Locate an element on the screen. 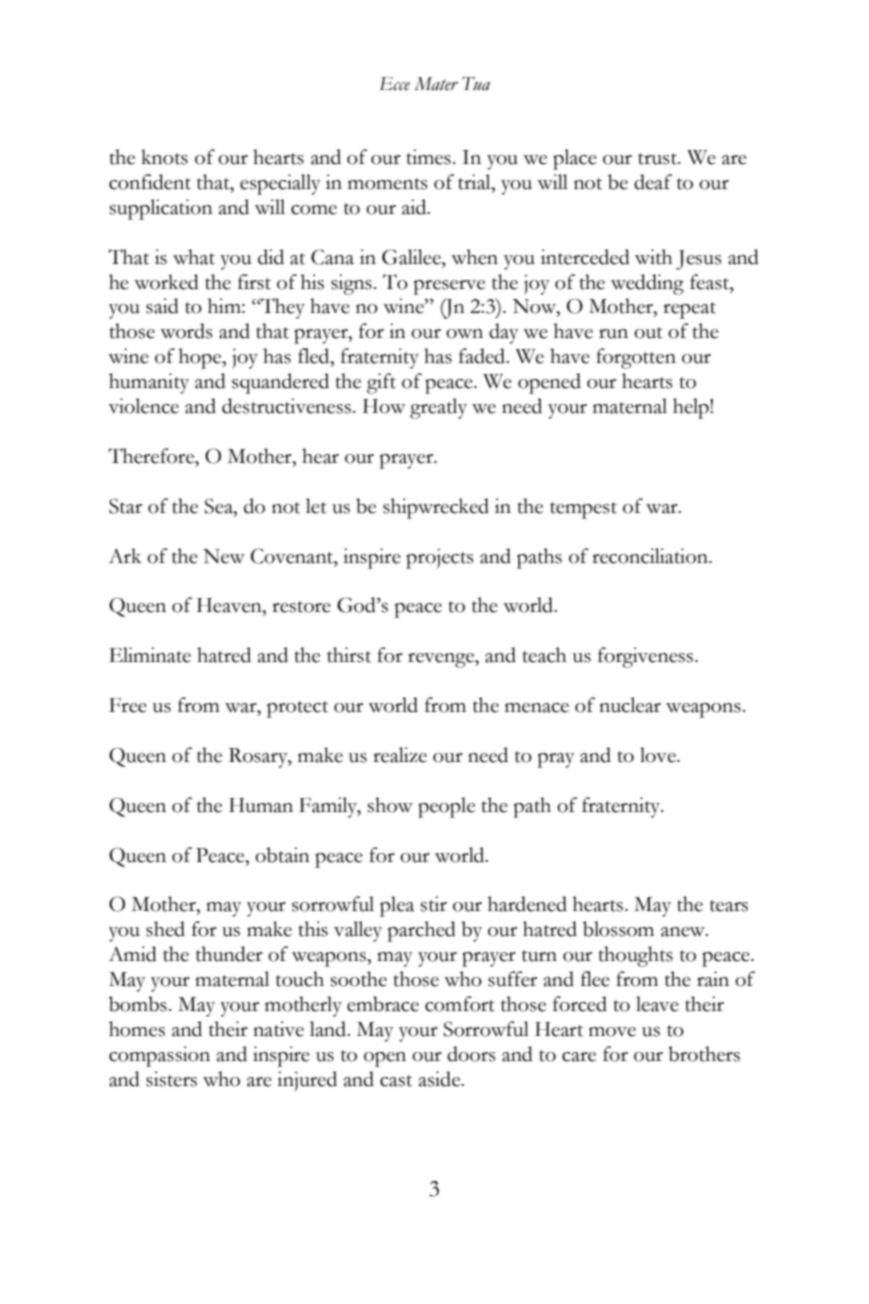 The width and height of the screenshot is (869, 1304). forgiveness is located at coordinates (647, 657).
